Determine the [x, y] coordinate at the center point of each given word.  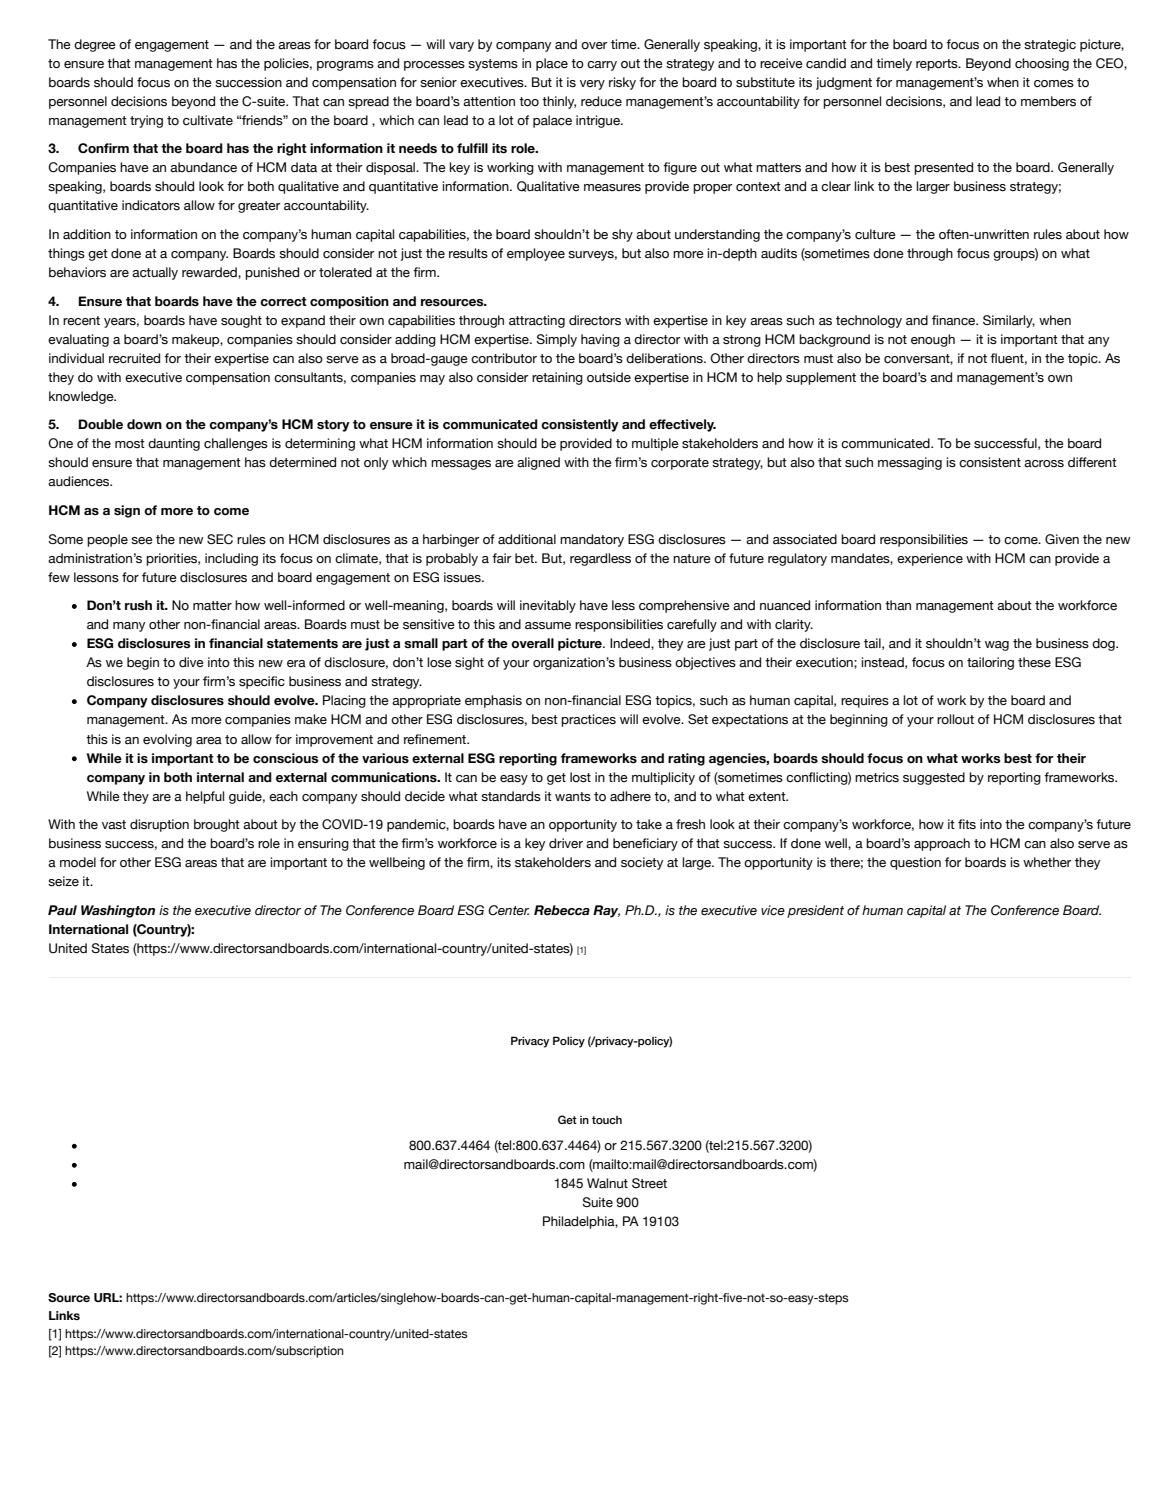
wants [573, 797]
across [1044, 464]
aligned [538, 463]
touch [607, 1120]
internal [220, 777]
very [592, 85]
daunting [174, 444]
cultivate [208, 120]
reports [938, 65]
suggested [934, 778]
